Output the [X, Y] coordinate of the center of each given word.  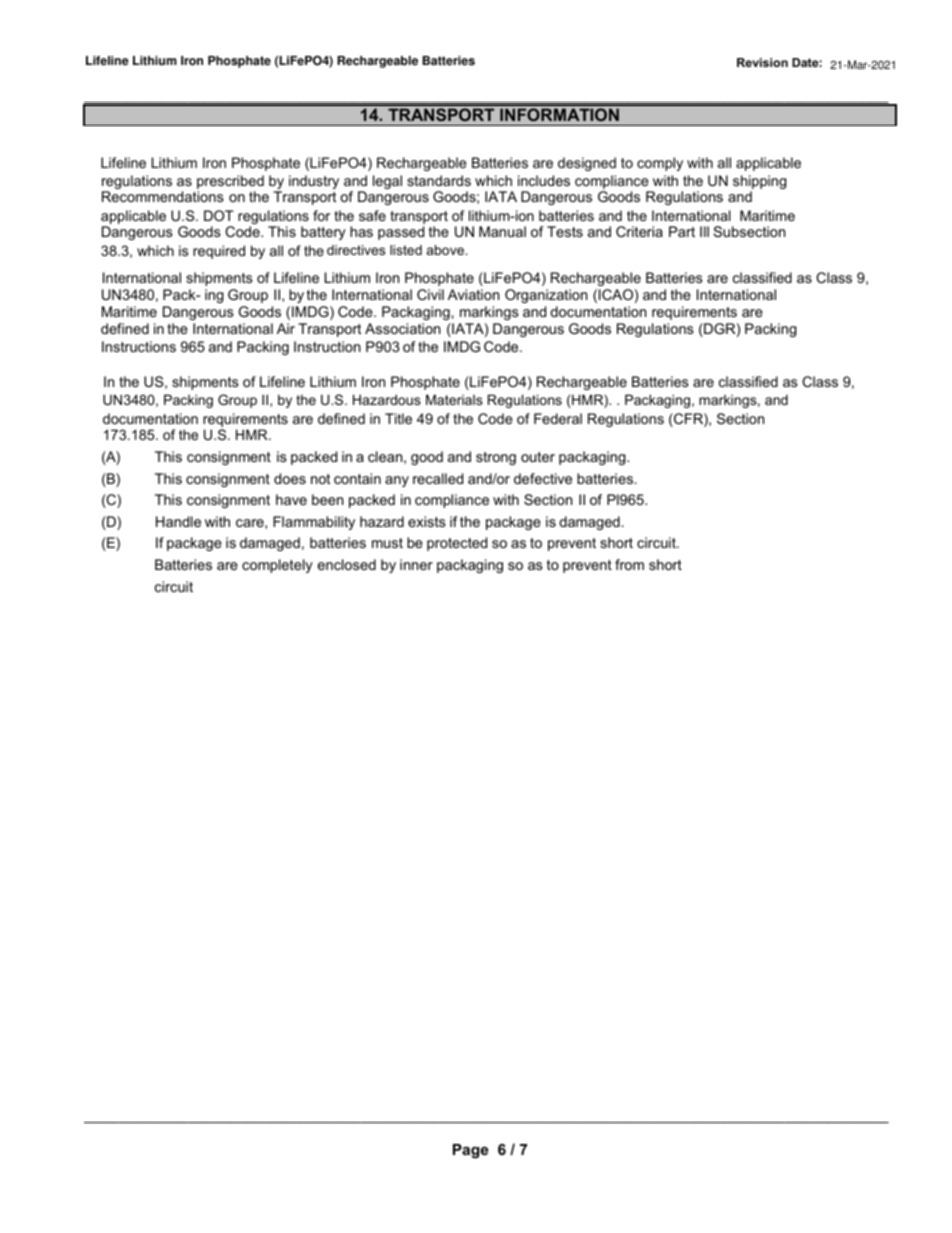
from [629, 564]
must [387, 543]
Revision [762, 62]
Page [470, 1151]
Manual [502, 231]
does [290, 478]
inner [416, 564]
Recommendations [163, 196]
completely [277, 566]
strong [496, 458]
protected [457, 544]
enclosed [347, 564]
